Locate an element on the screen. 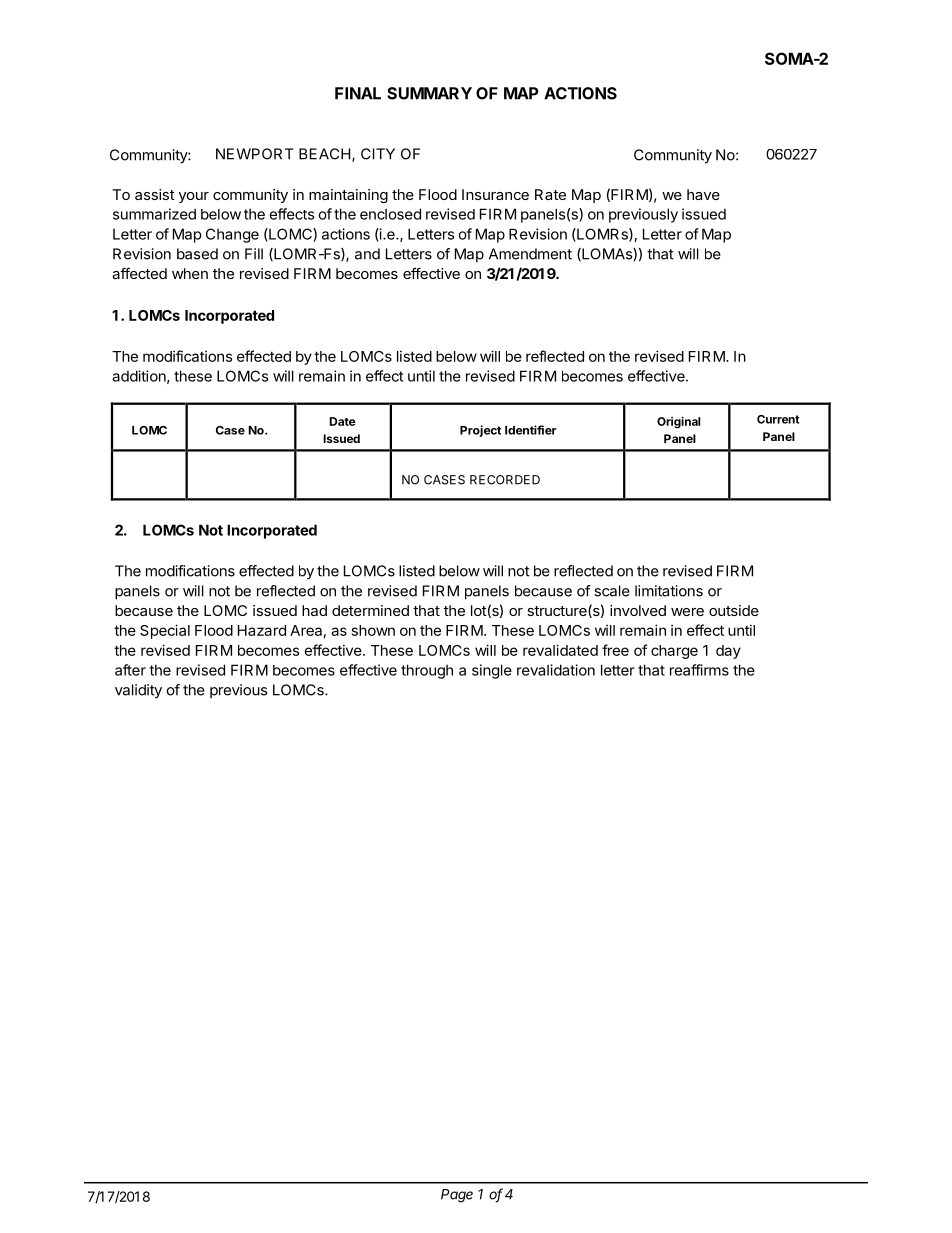 The height and width of the screenshot is (1233, 952). through is located at coordinates (427, 671).
